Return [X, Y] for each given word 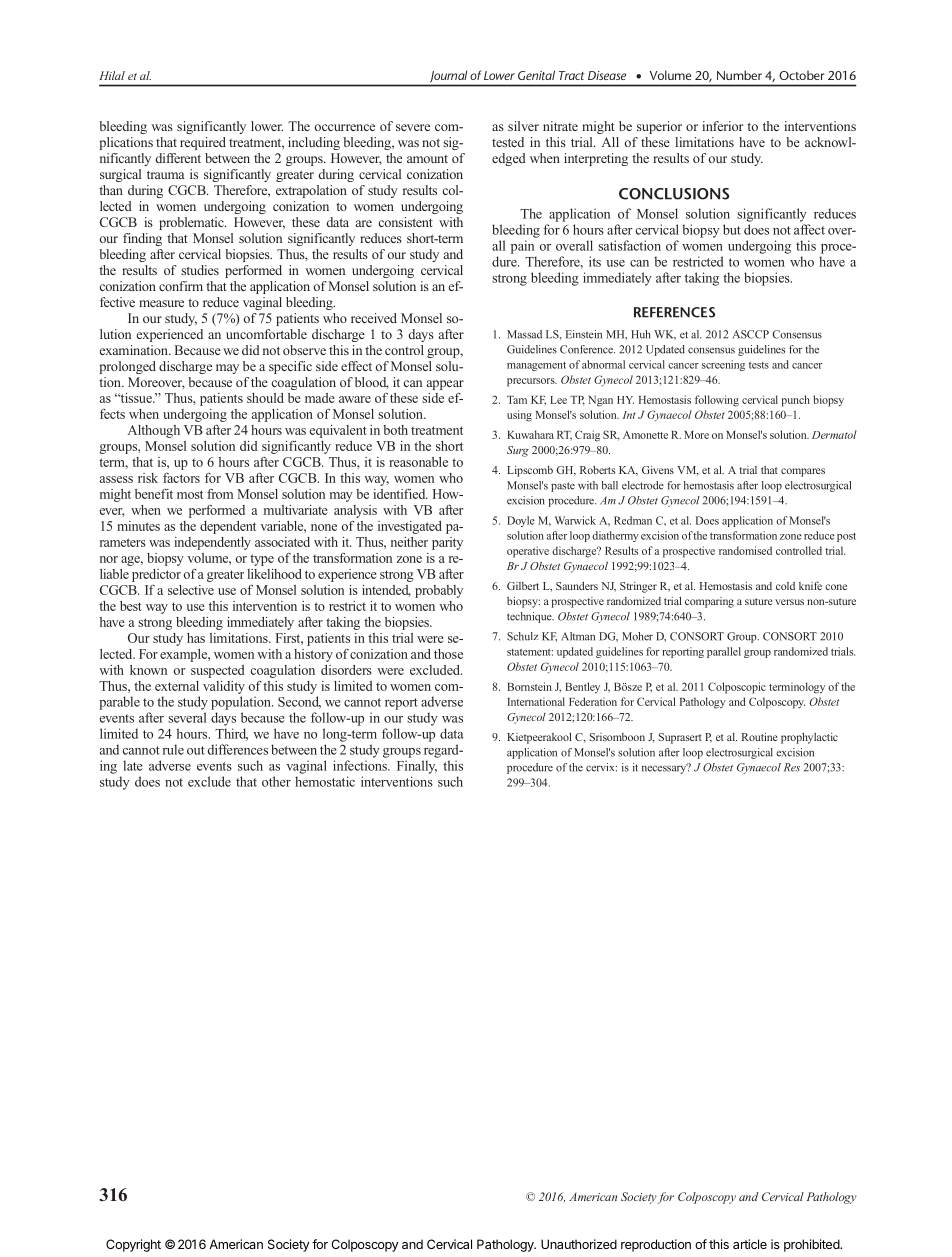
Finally [417, 767]
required [203, 143]
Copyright [133, 1245]
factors [181, 478]
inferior [722, 126]
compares [803, 472]
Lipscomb [530, 471]
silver [523, 126]
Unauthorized [579, 1244]
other [276, 781]
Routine [760, 737]
